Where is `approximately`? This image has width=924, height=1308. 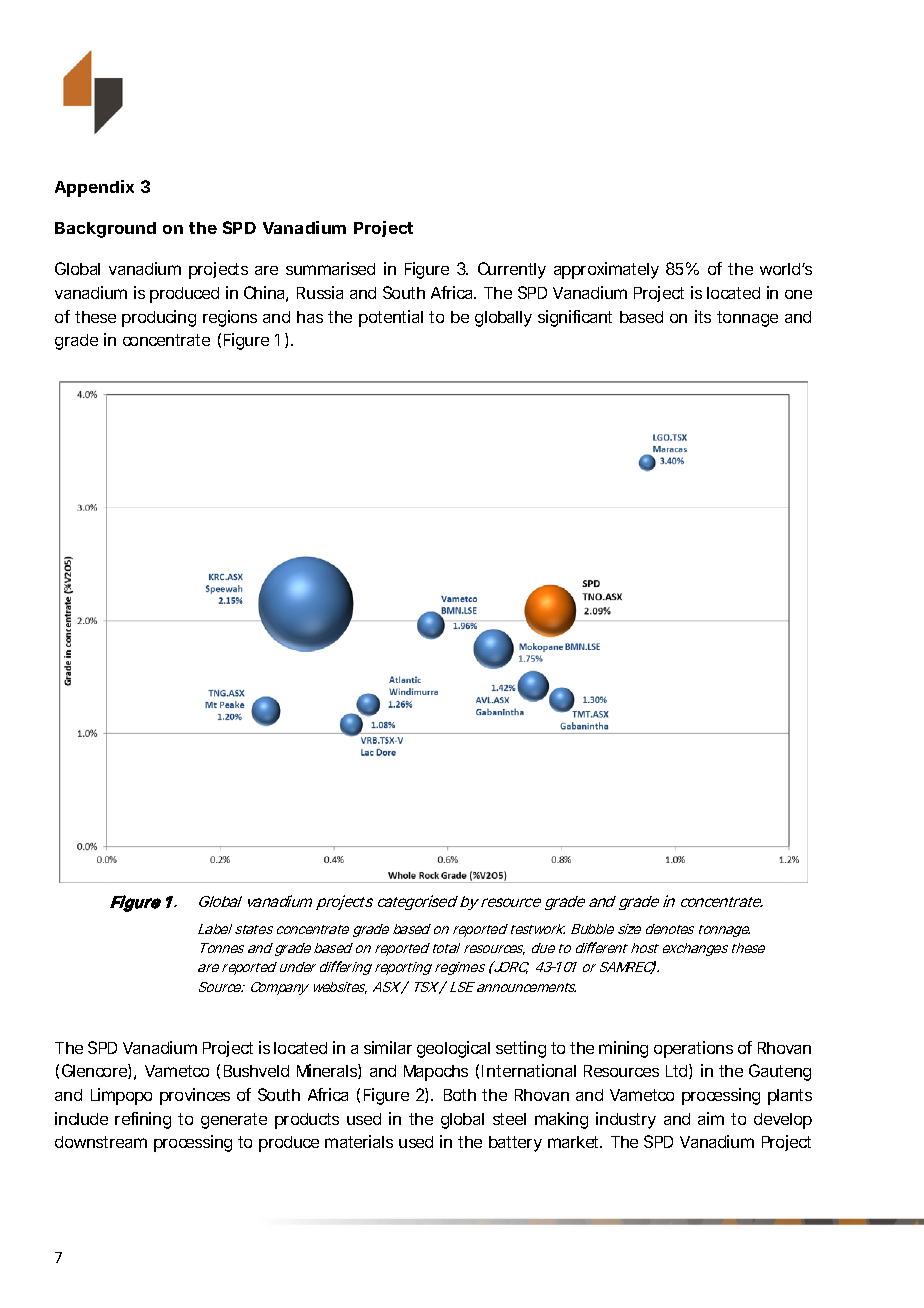
approximately is located at coordinates (606, 270).
